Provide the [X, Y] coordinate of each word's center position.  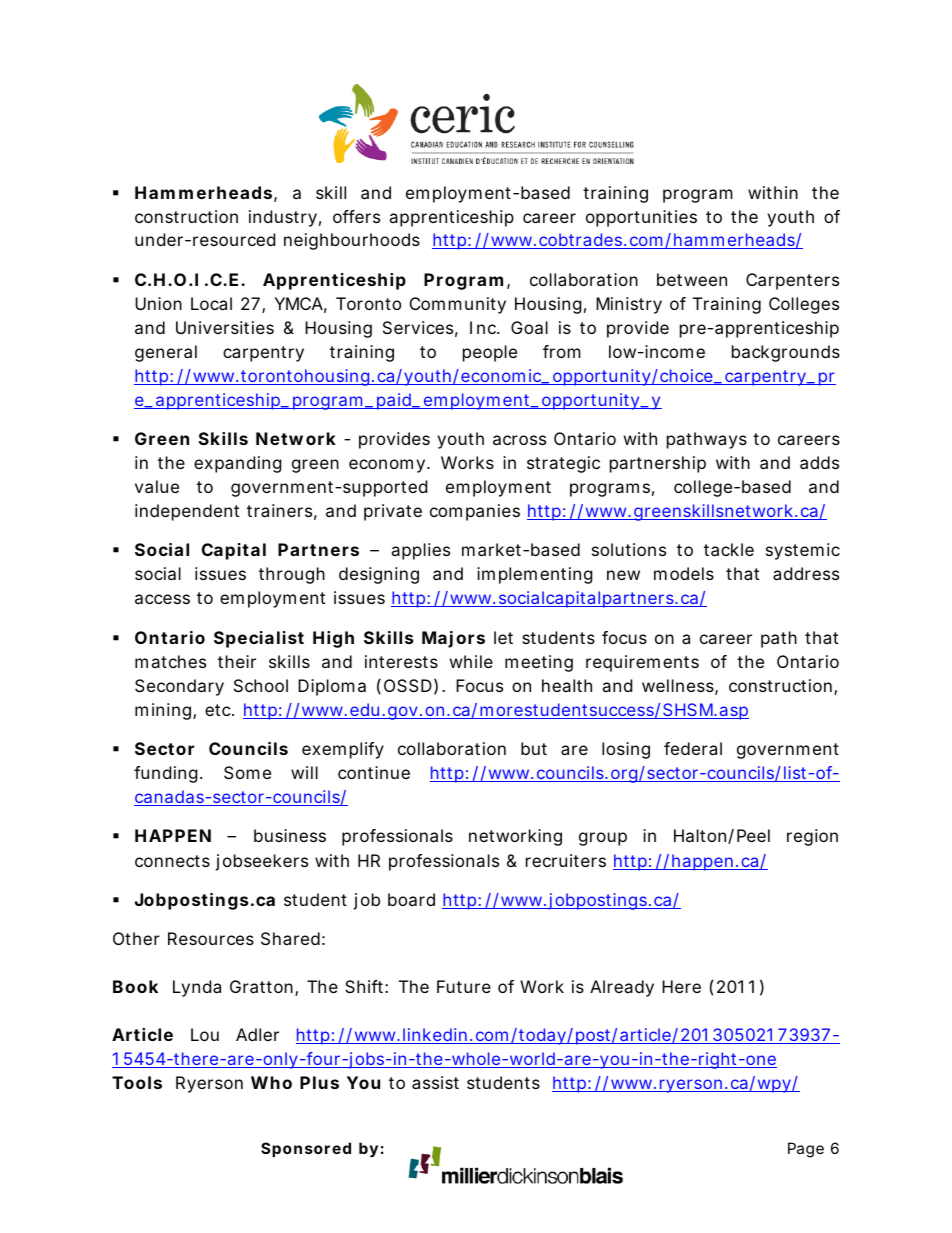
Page [806, 1150]
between [692, 279]
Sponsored [306, 1149]
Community [458, 305]
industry [283, 218]
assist [435, 1082]
